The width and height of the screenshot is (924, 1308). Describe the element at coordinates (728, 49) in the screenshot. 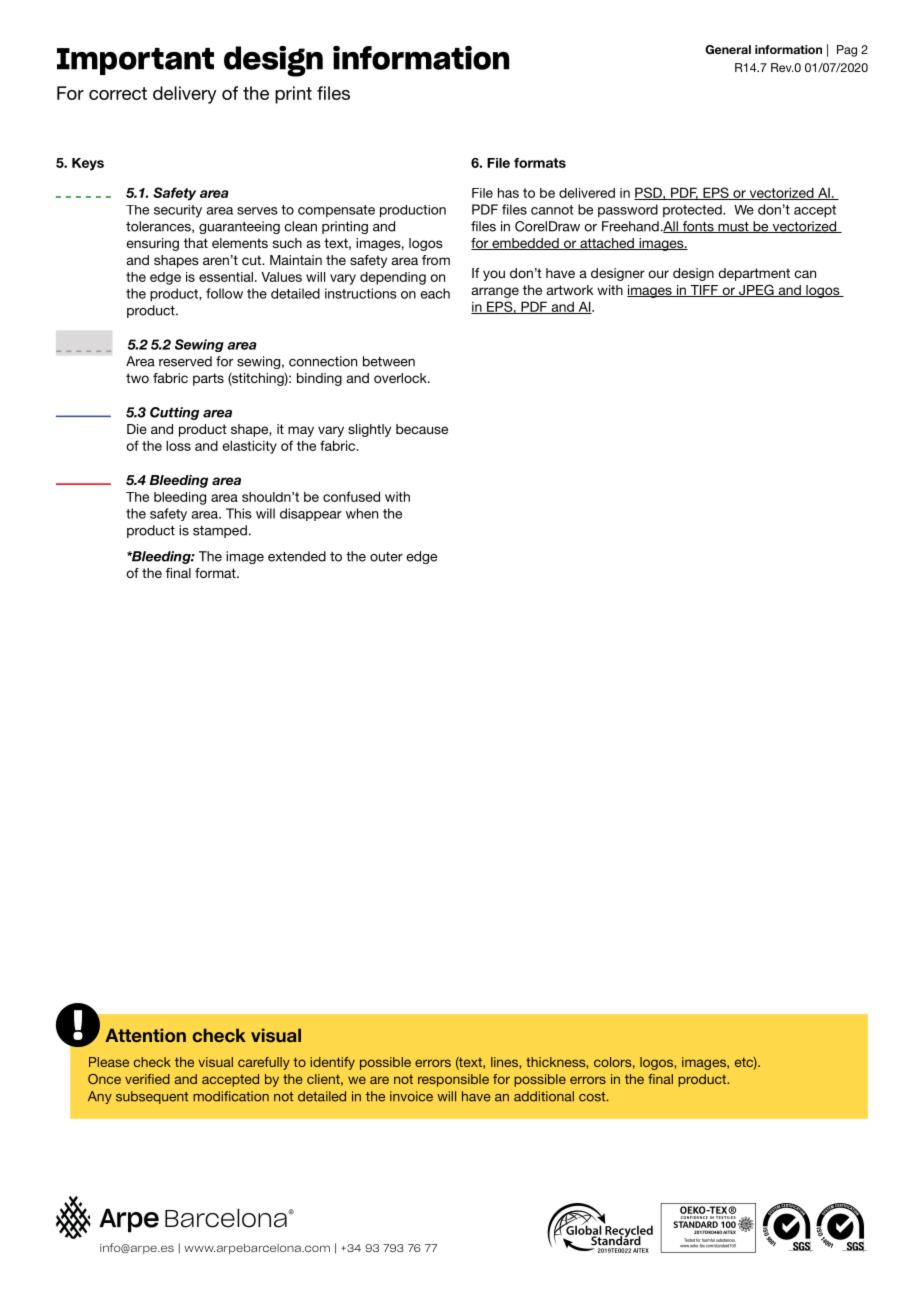

I see `General` at that location.
